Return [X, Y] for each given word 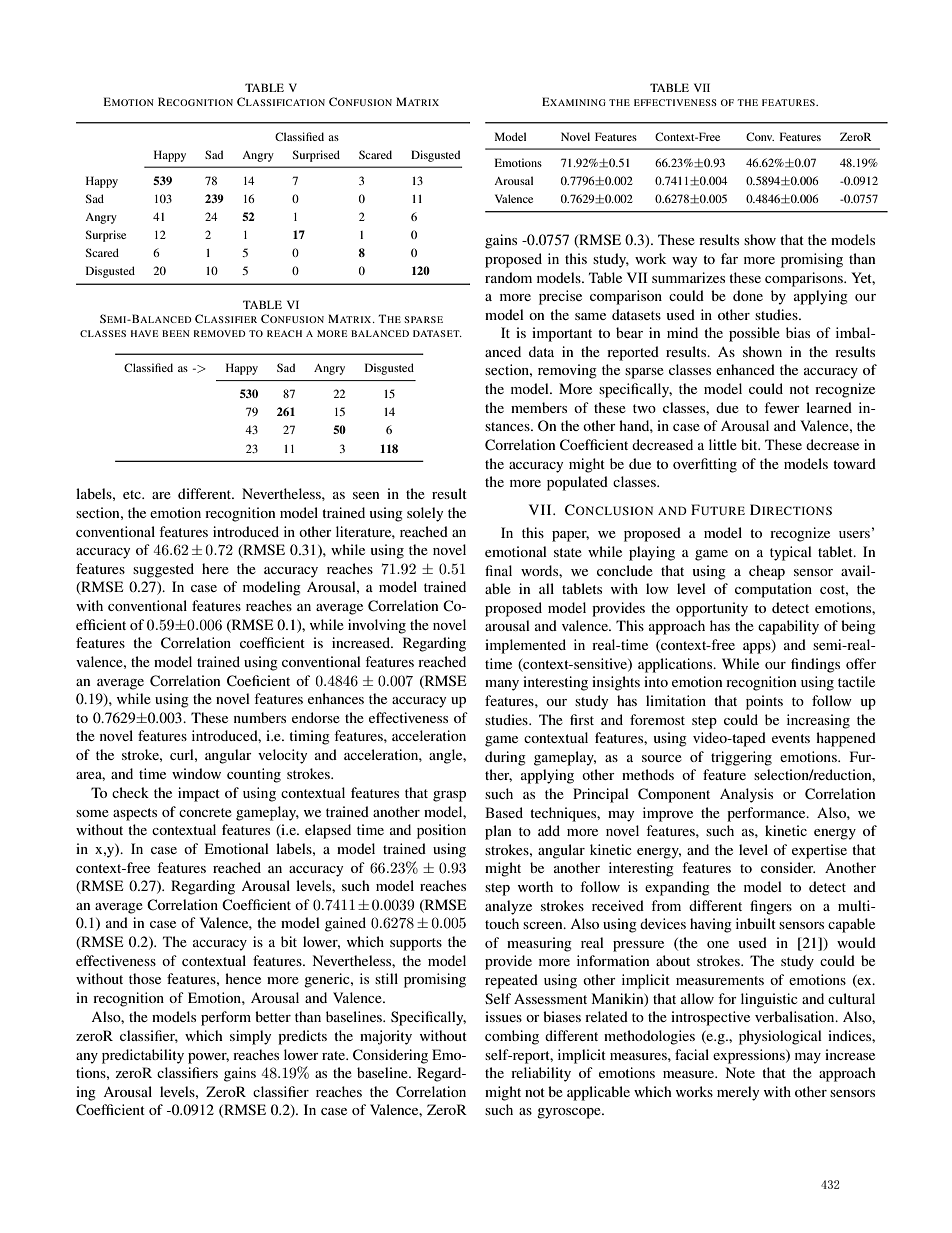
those [145, 978]
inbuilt [756, 923]
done [748, 295]
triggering [741, 758]
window [196, 773]
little [723, 444]
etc [133, 494]
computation [773, 590]
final [498, 570]
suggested [163, 570]
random [508, 277]
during [505, 758]
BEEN [176, 333]
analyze [508, 907]
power [208, 1058]
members [539, 407]
